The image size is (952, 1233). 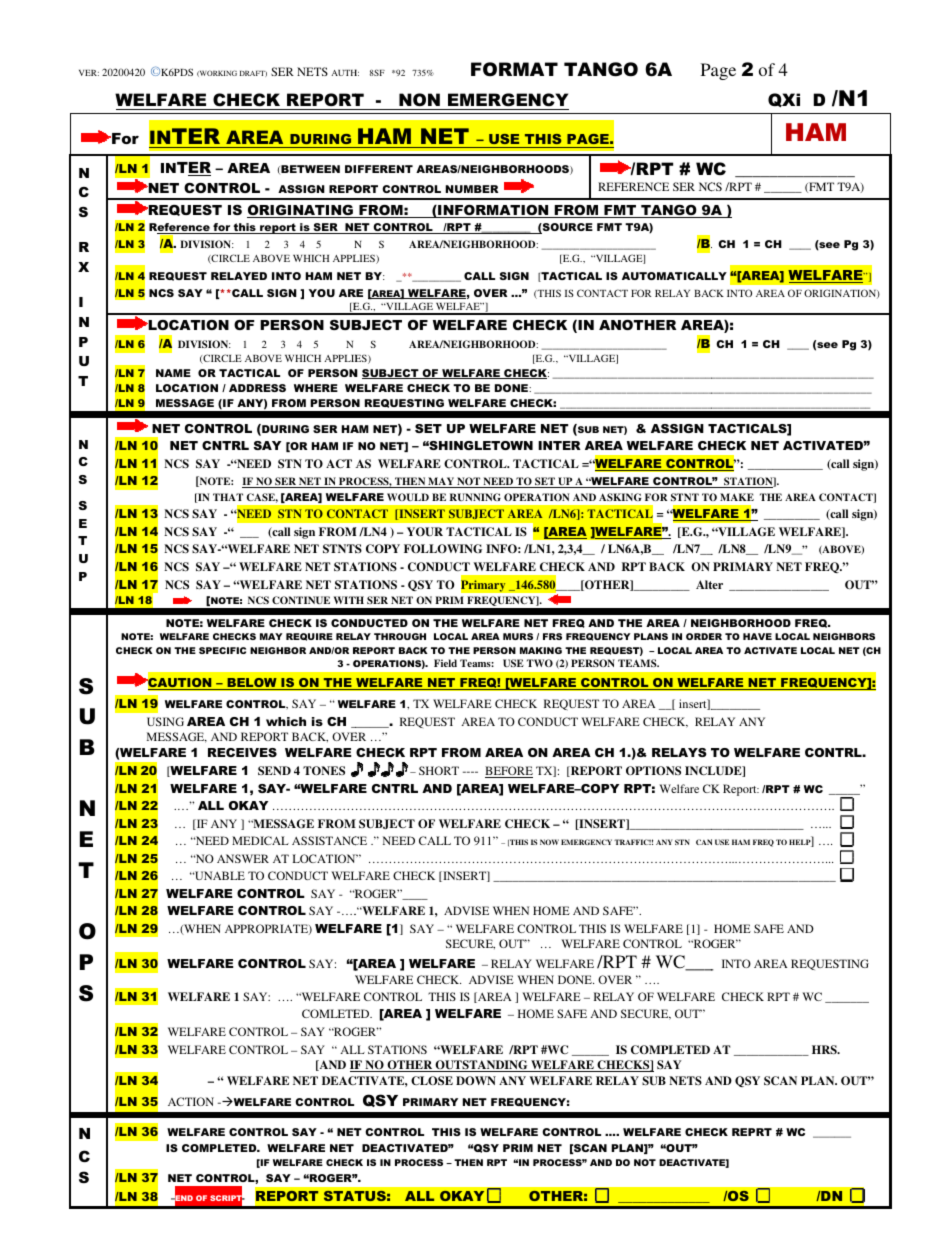 I want to click on NUMBER, so click(x=472, y=189).
